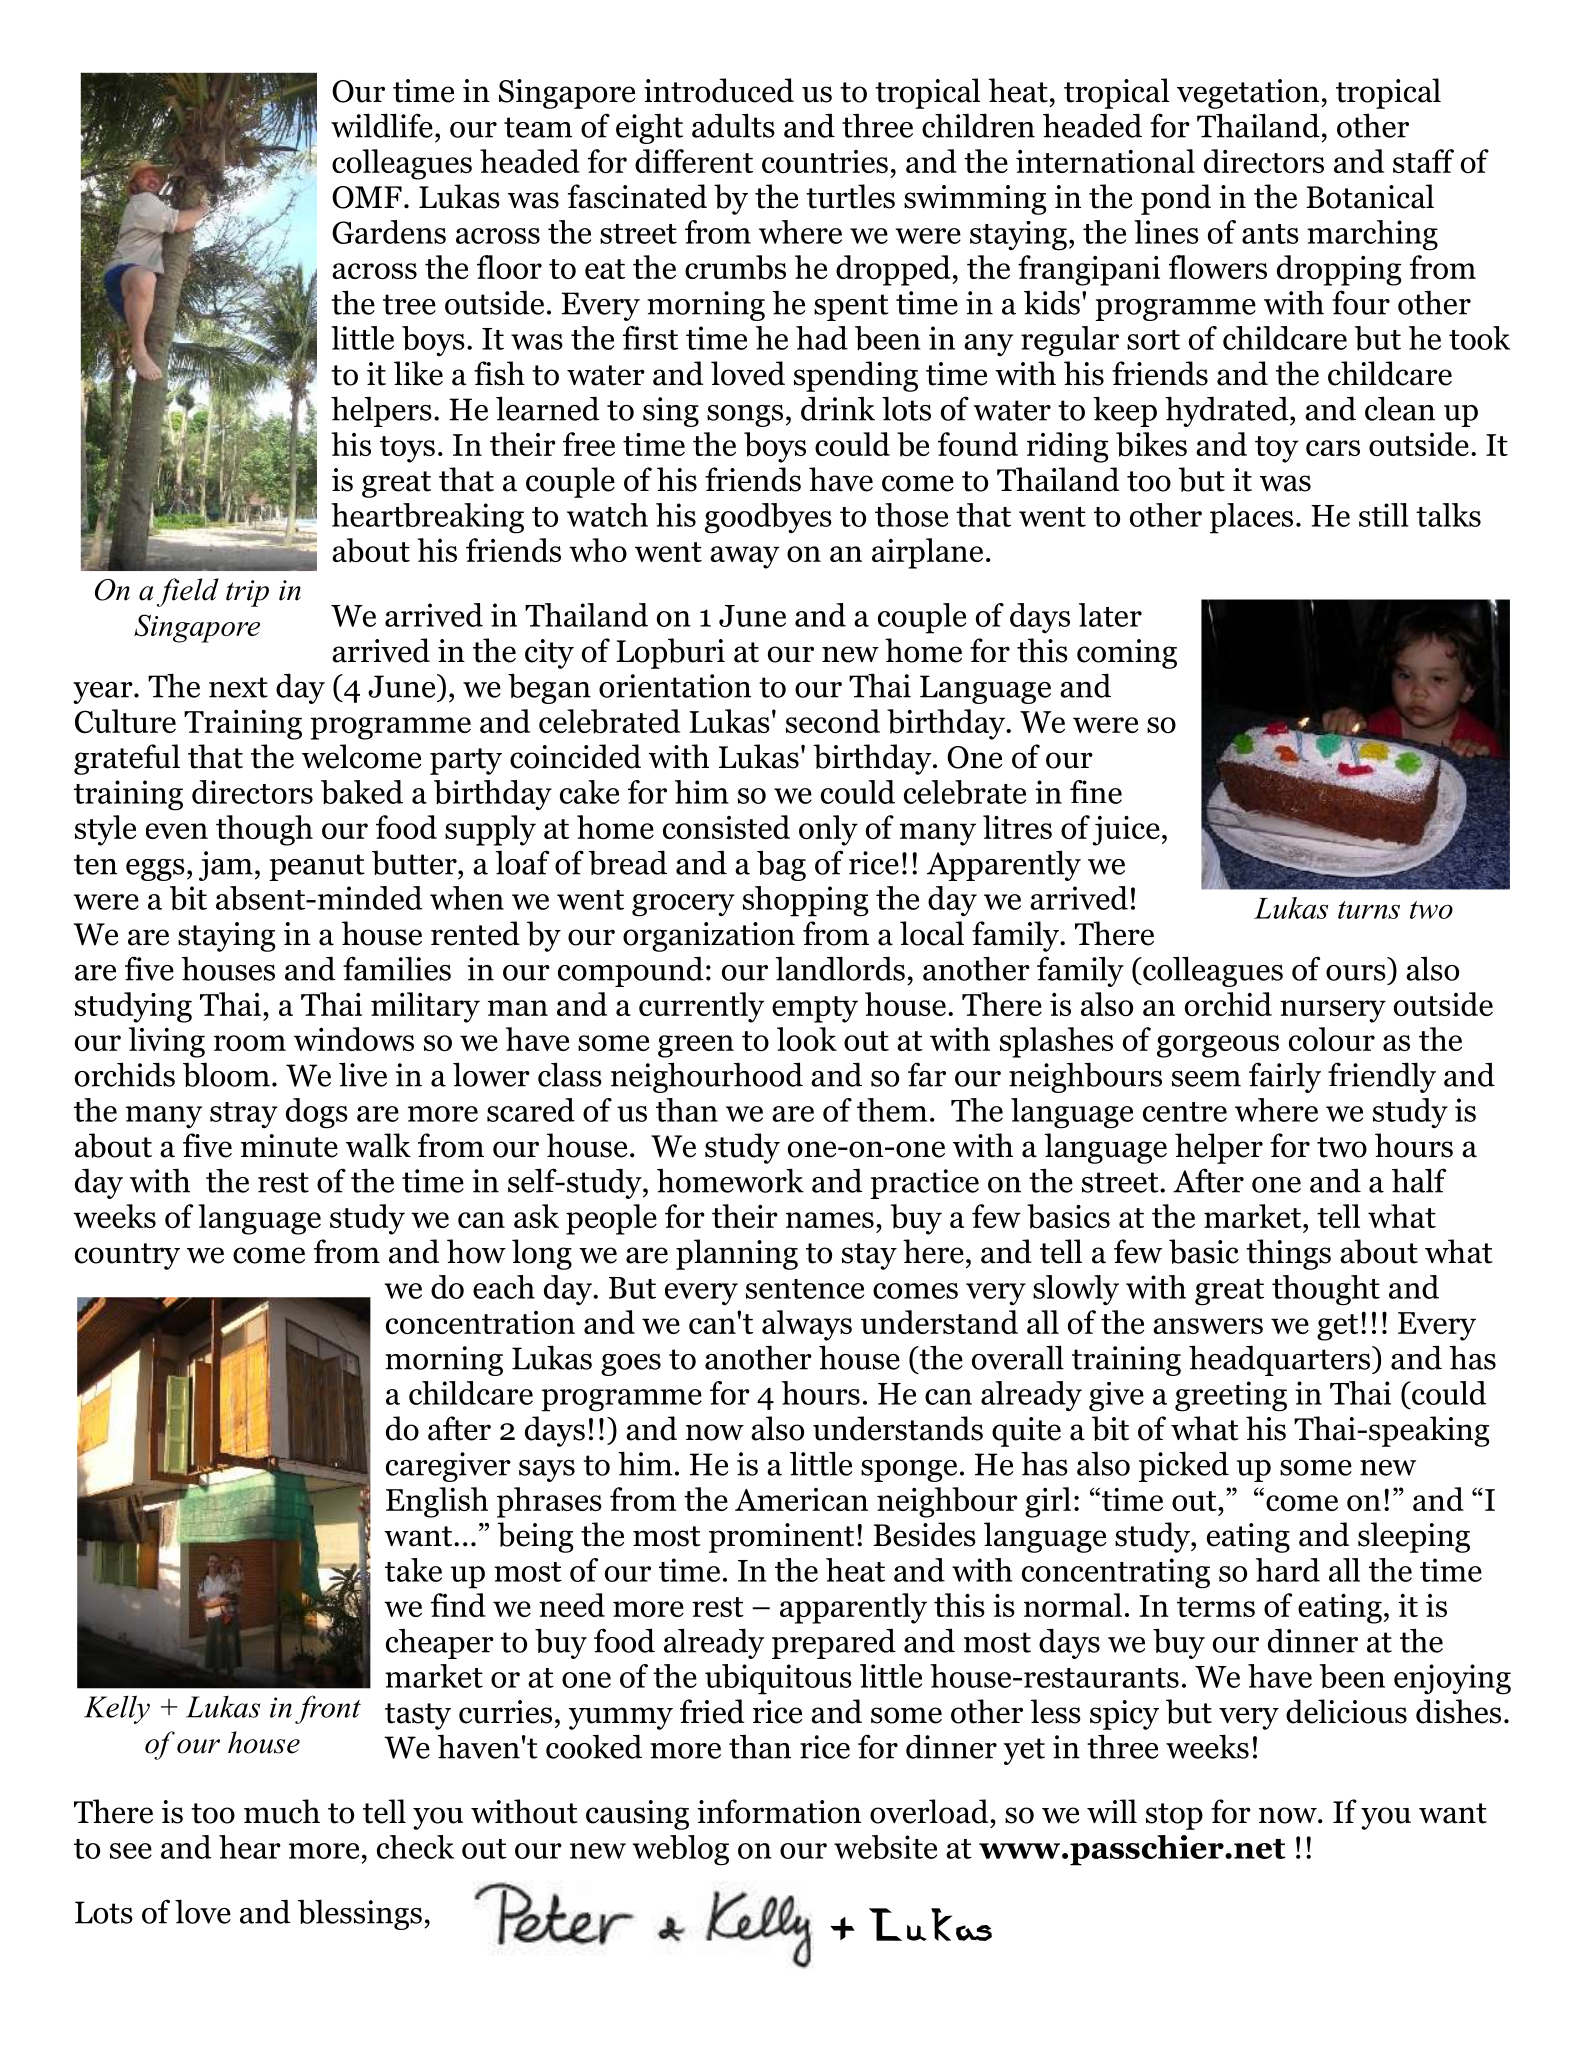 Image resolution: width=1585 pixels, height=2052 pixels. Describe the element at coordinates (250, 1043) in the document. I see `room` at that location.
